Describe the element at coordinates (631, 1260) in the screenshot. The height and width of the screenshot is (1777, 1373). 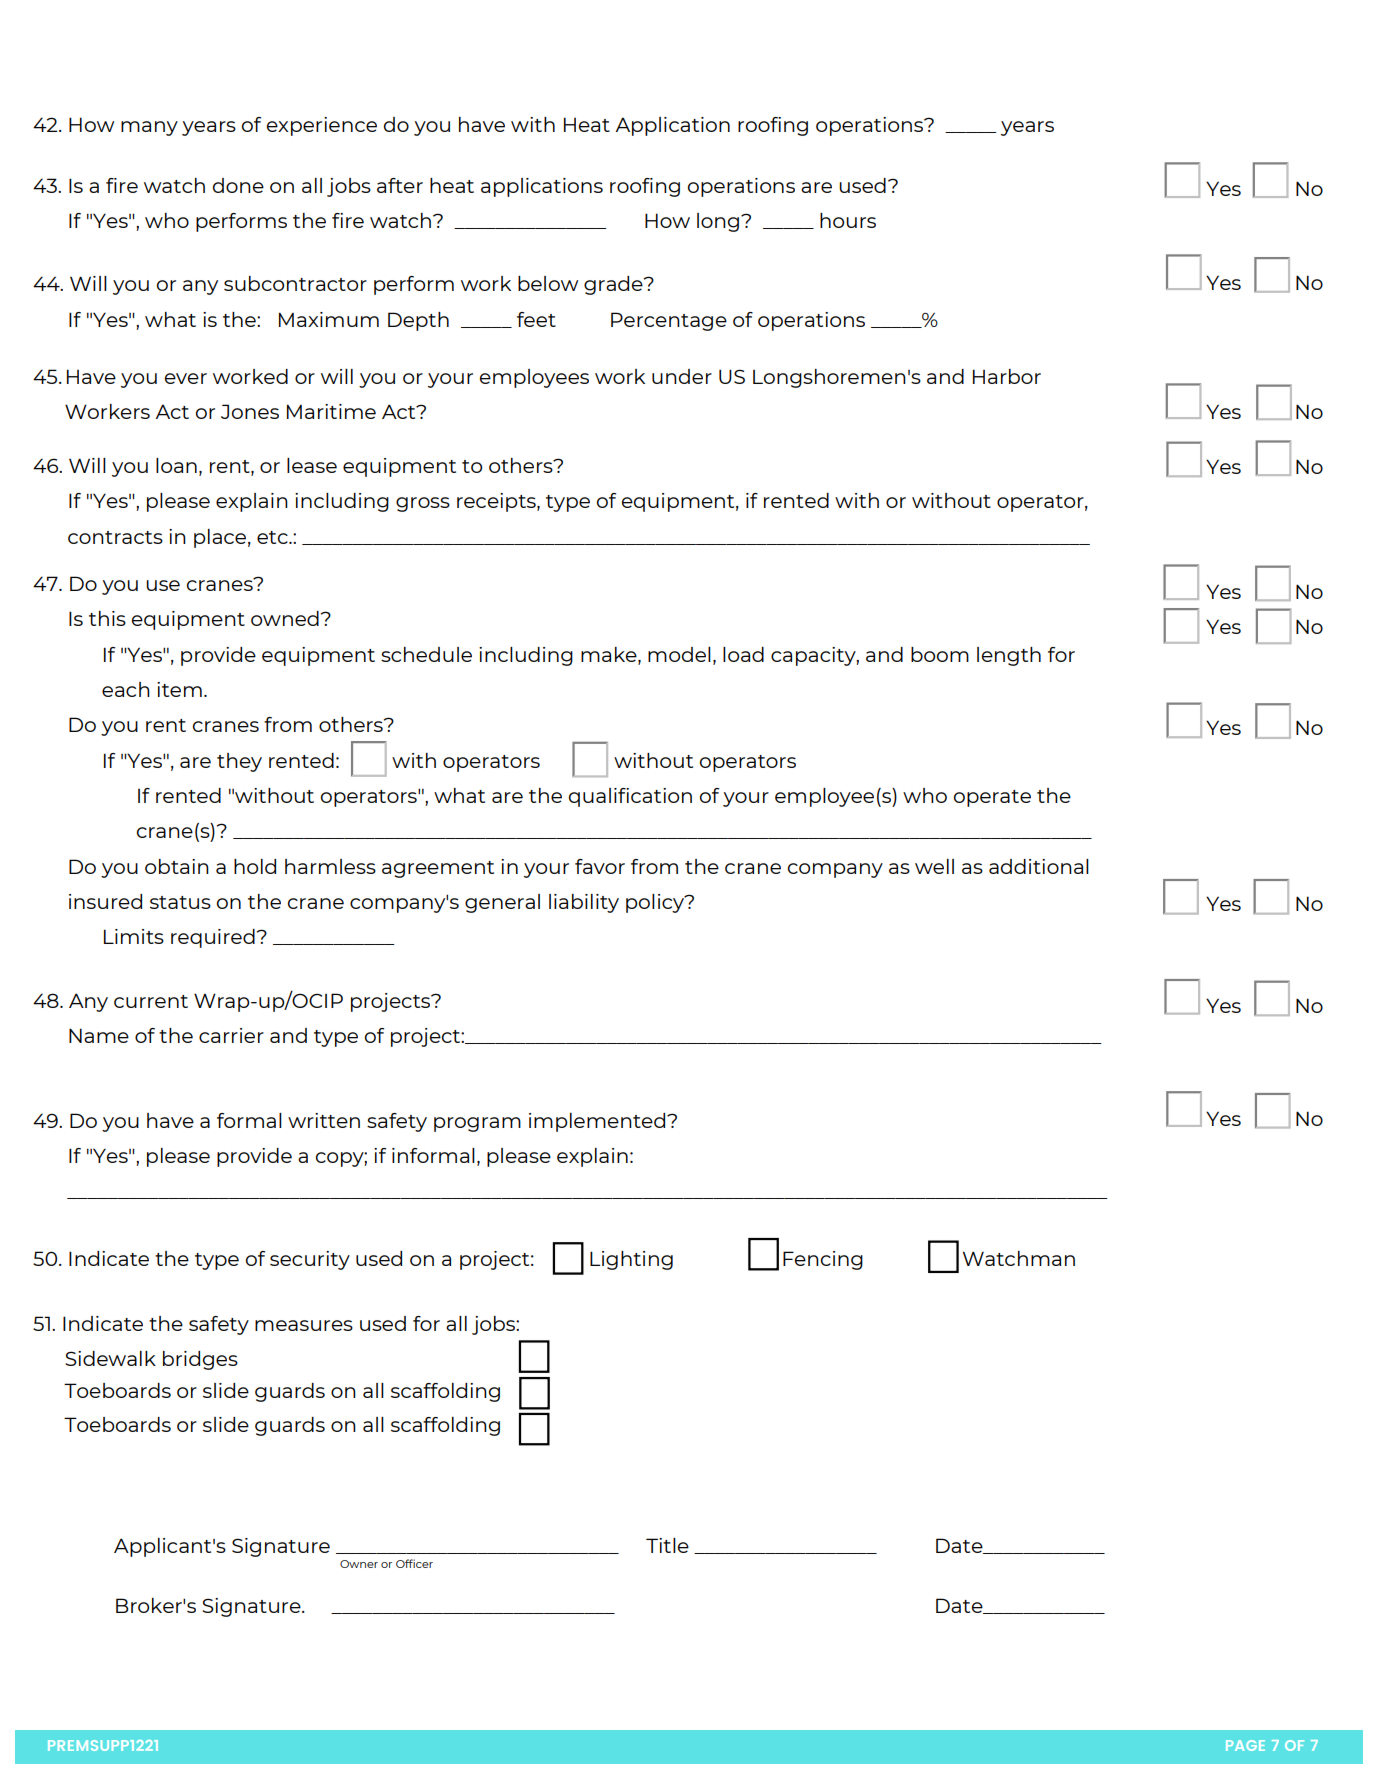
I see `Lighting` at that location.
